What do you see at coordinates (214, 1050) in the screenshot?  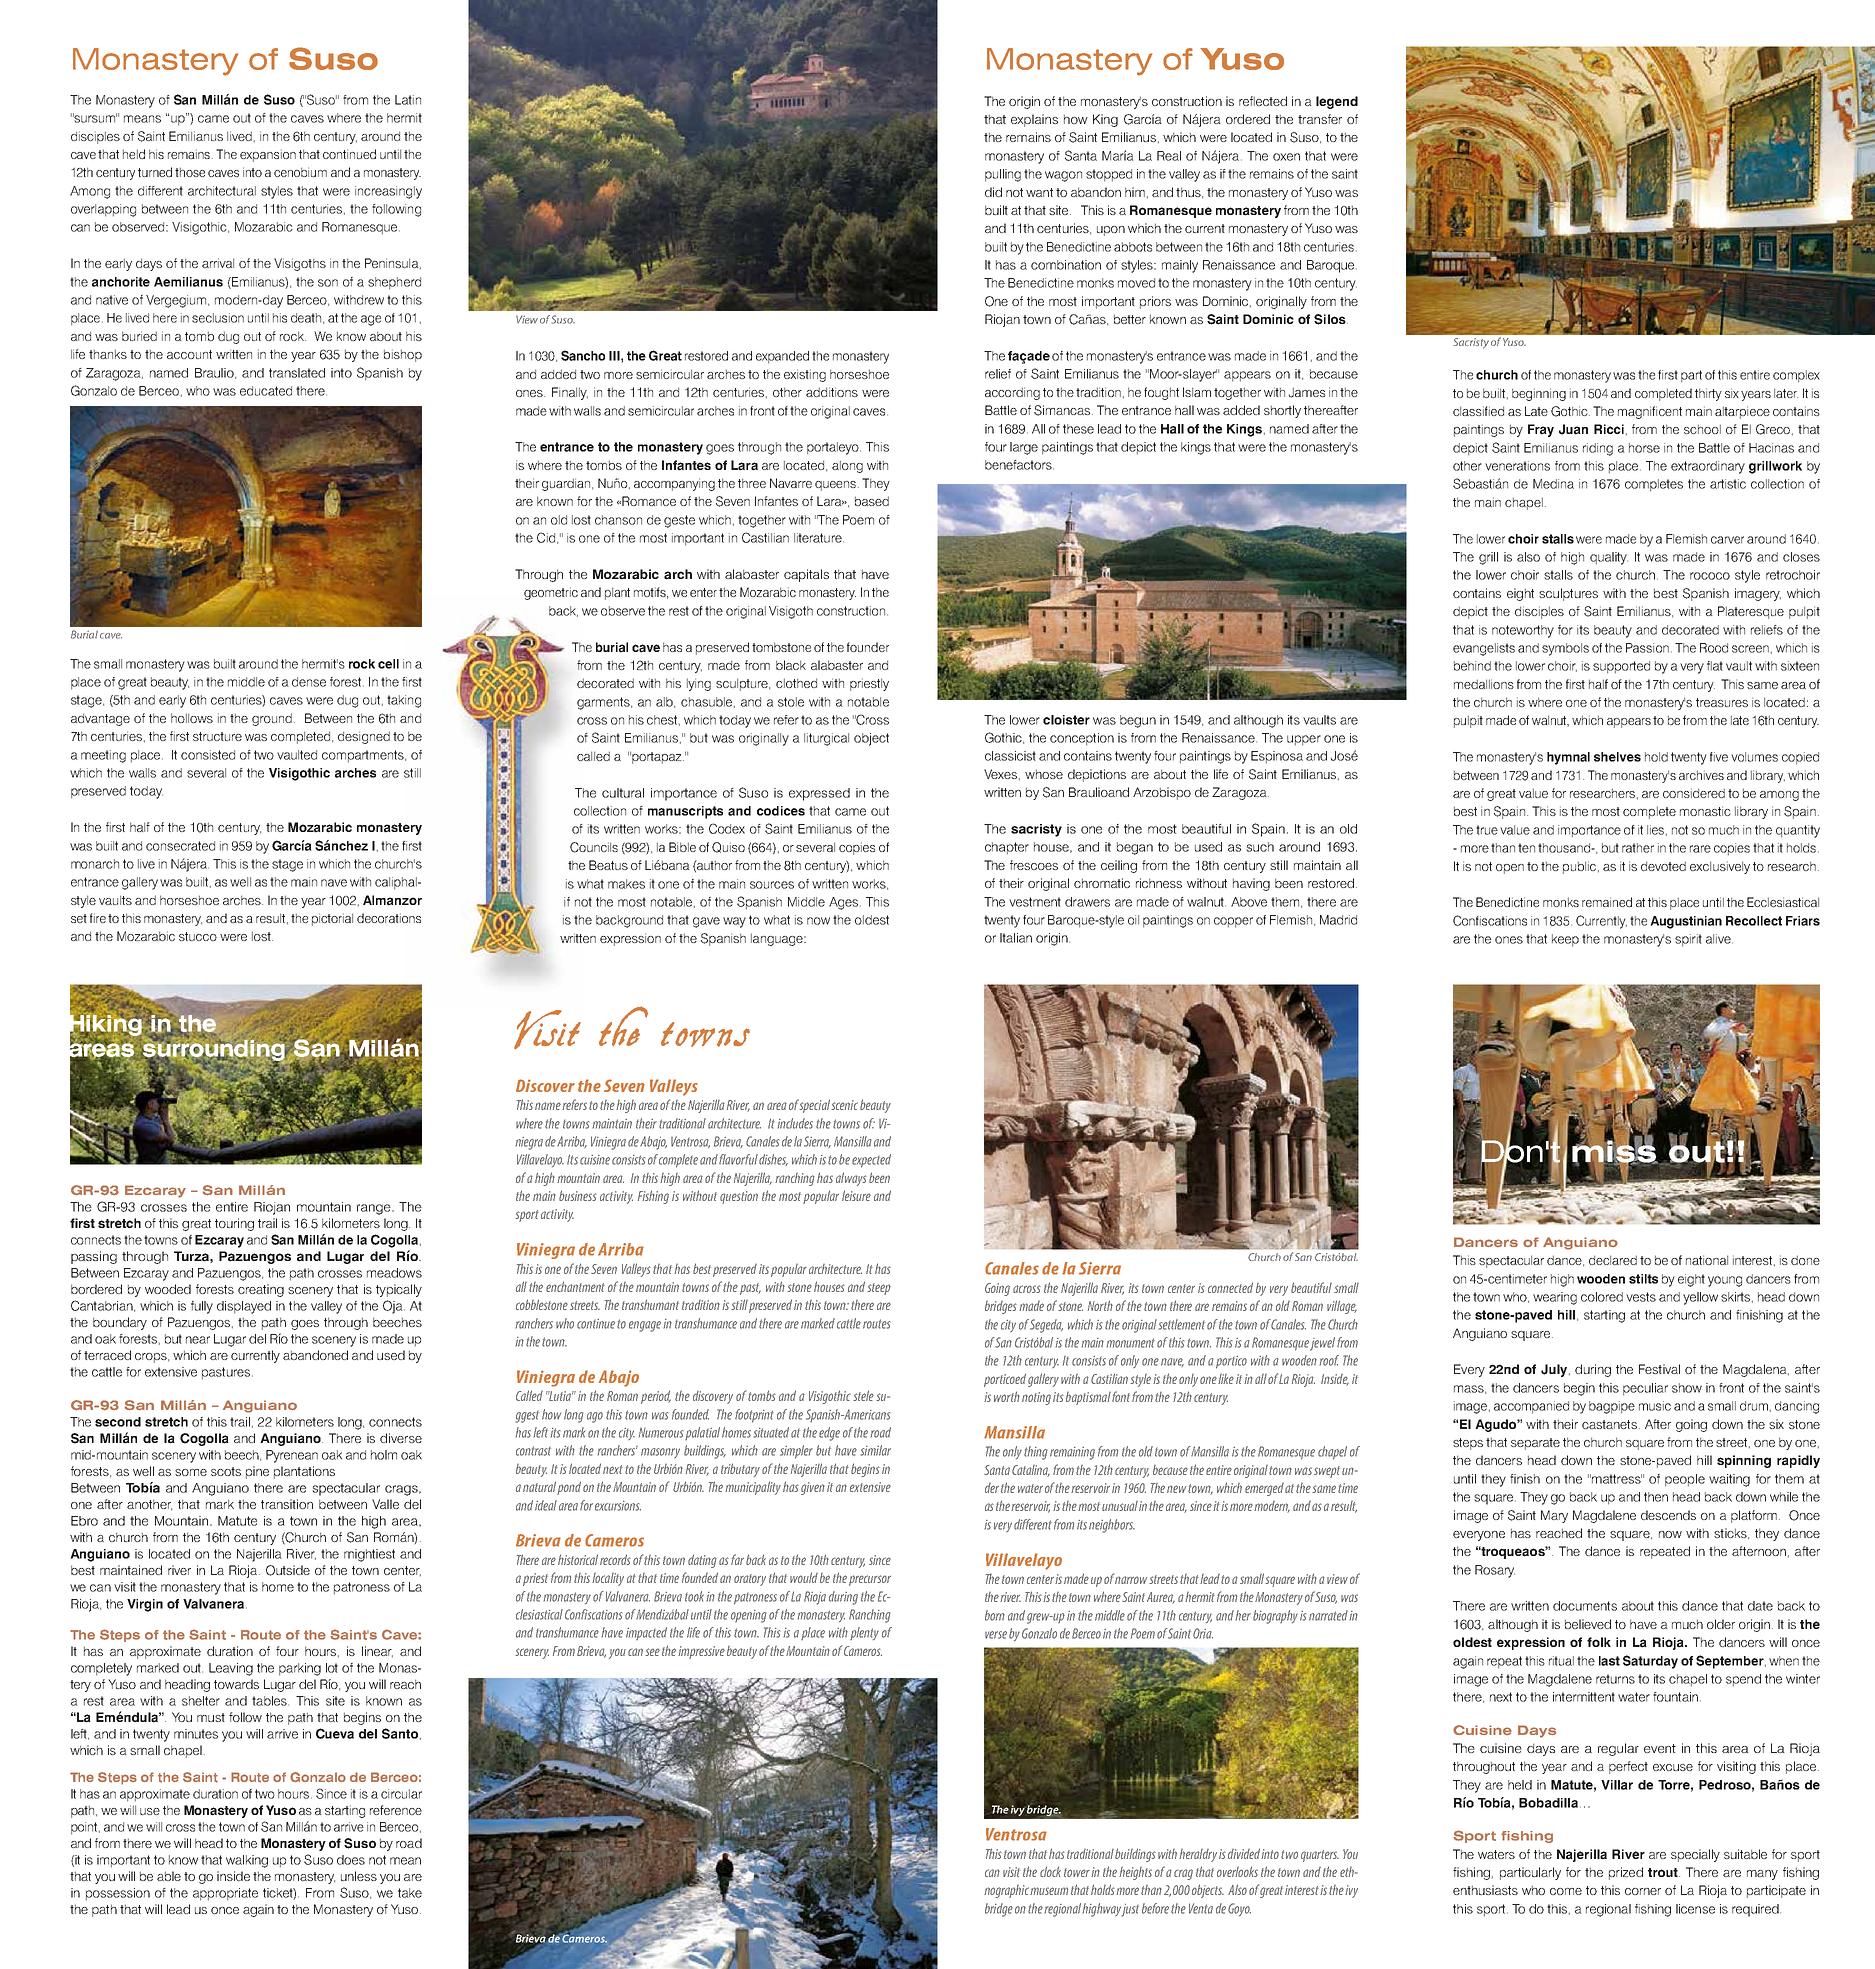 I see `surrounding` at bounding box center [214, 1050].
